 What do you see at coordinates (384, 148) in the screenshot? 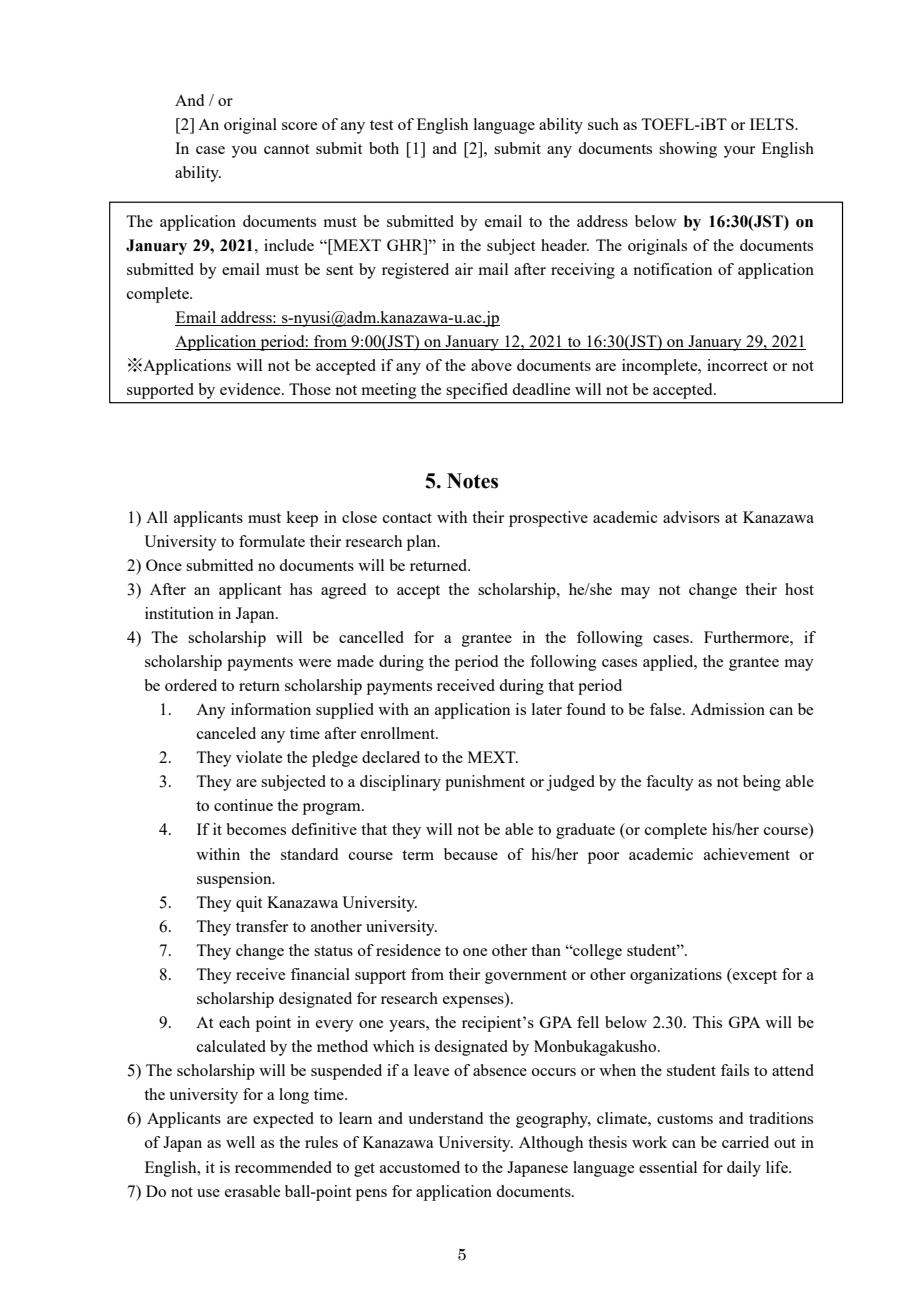
I see `both` at bounding box center [384, 148].
